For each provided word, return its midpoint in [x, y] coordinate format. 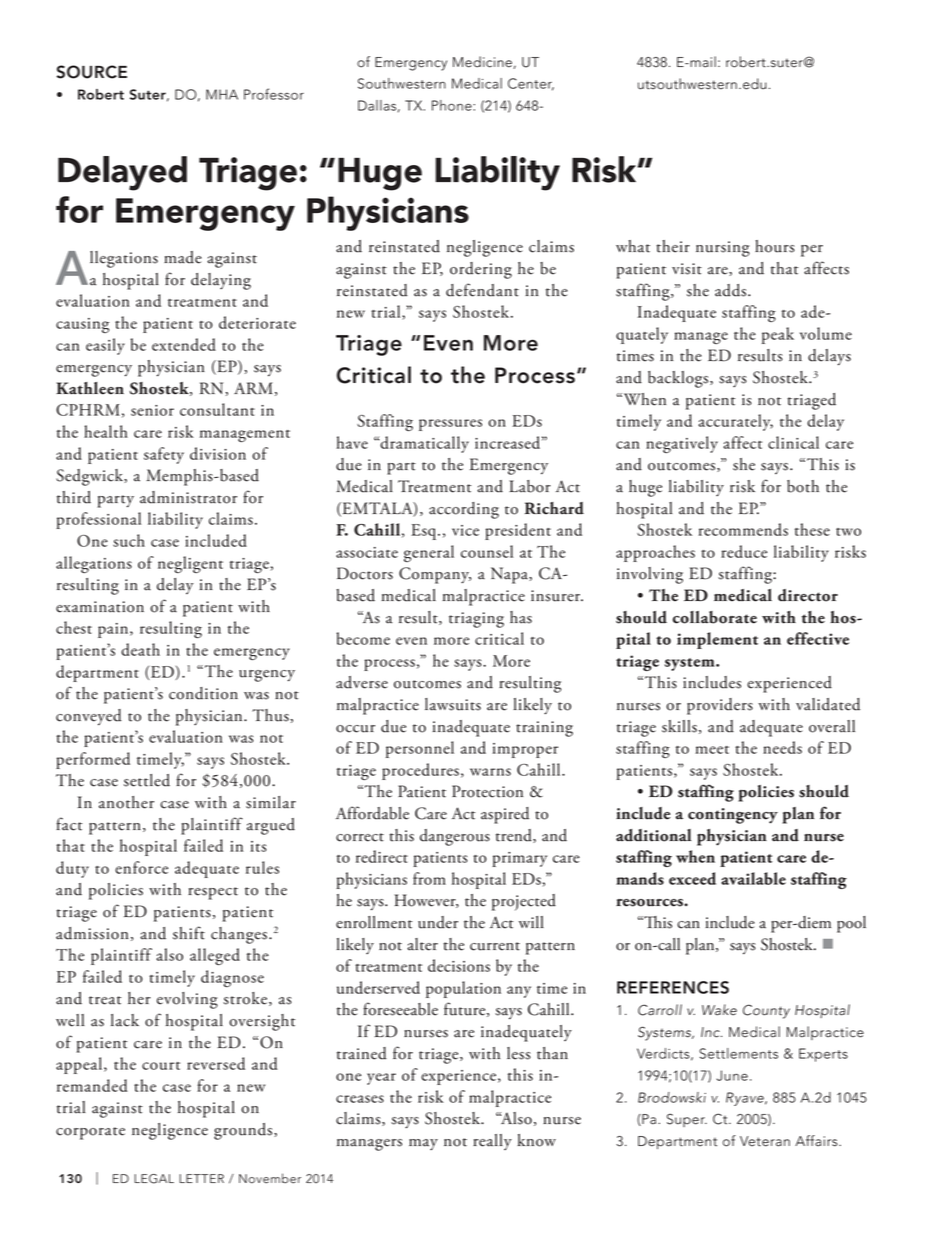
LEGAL [154, 1179]
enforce [141, 867]
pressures [450, 425]
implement [717, 640]
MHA [222, 94]
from [429, 878]
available [753, 878]
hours [775, 246]
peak [778, 335]
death [140, 649]
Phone [453, 105]
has [521, 617]
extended [184, 344]
